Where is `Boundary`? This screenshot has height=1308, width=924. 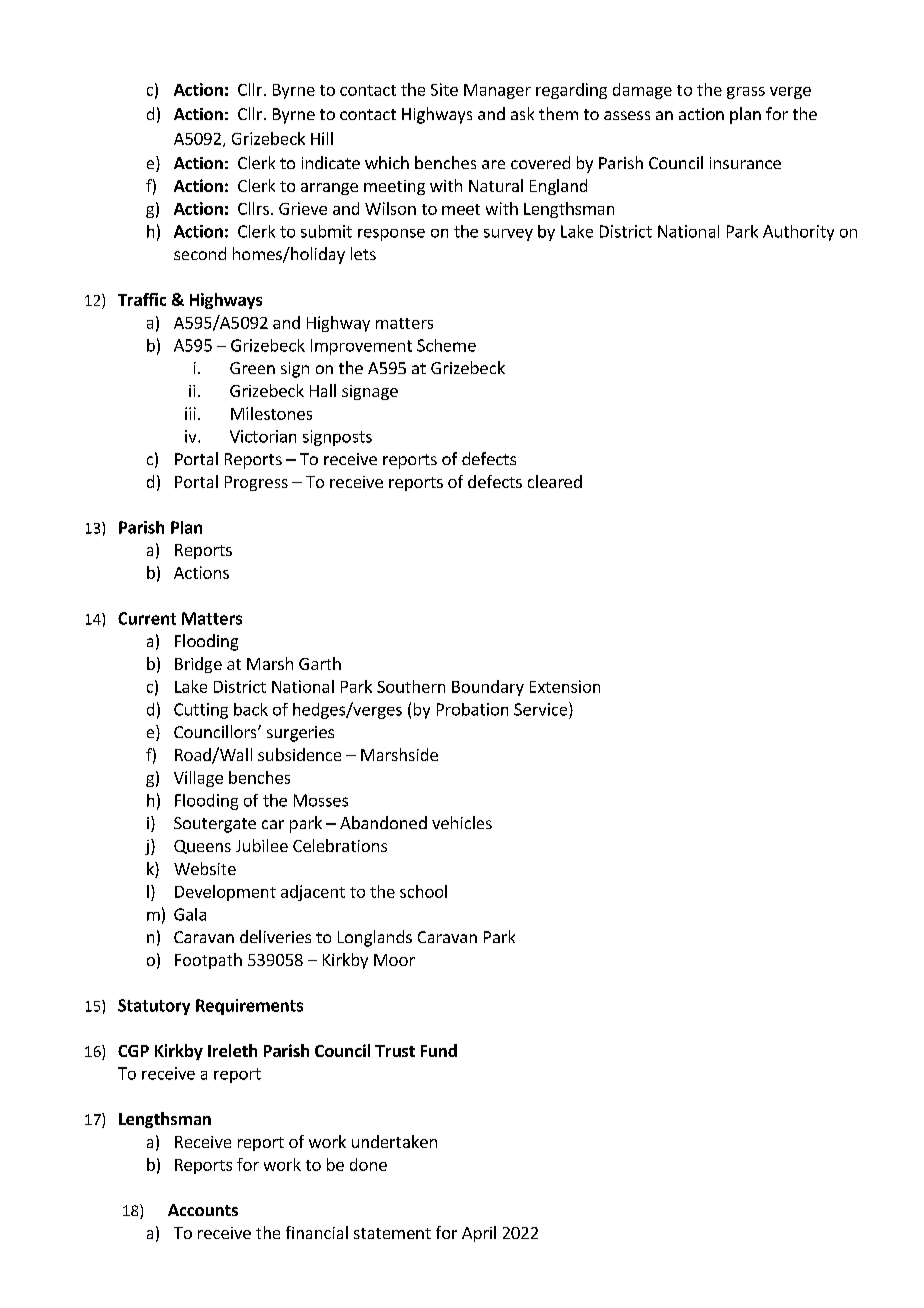 Boundary is located at coordinates (488, 688).
